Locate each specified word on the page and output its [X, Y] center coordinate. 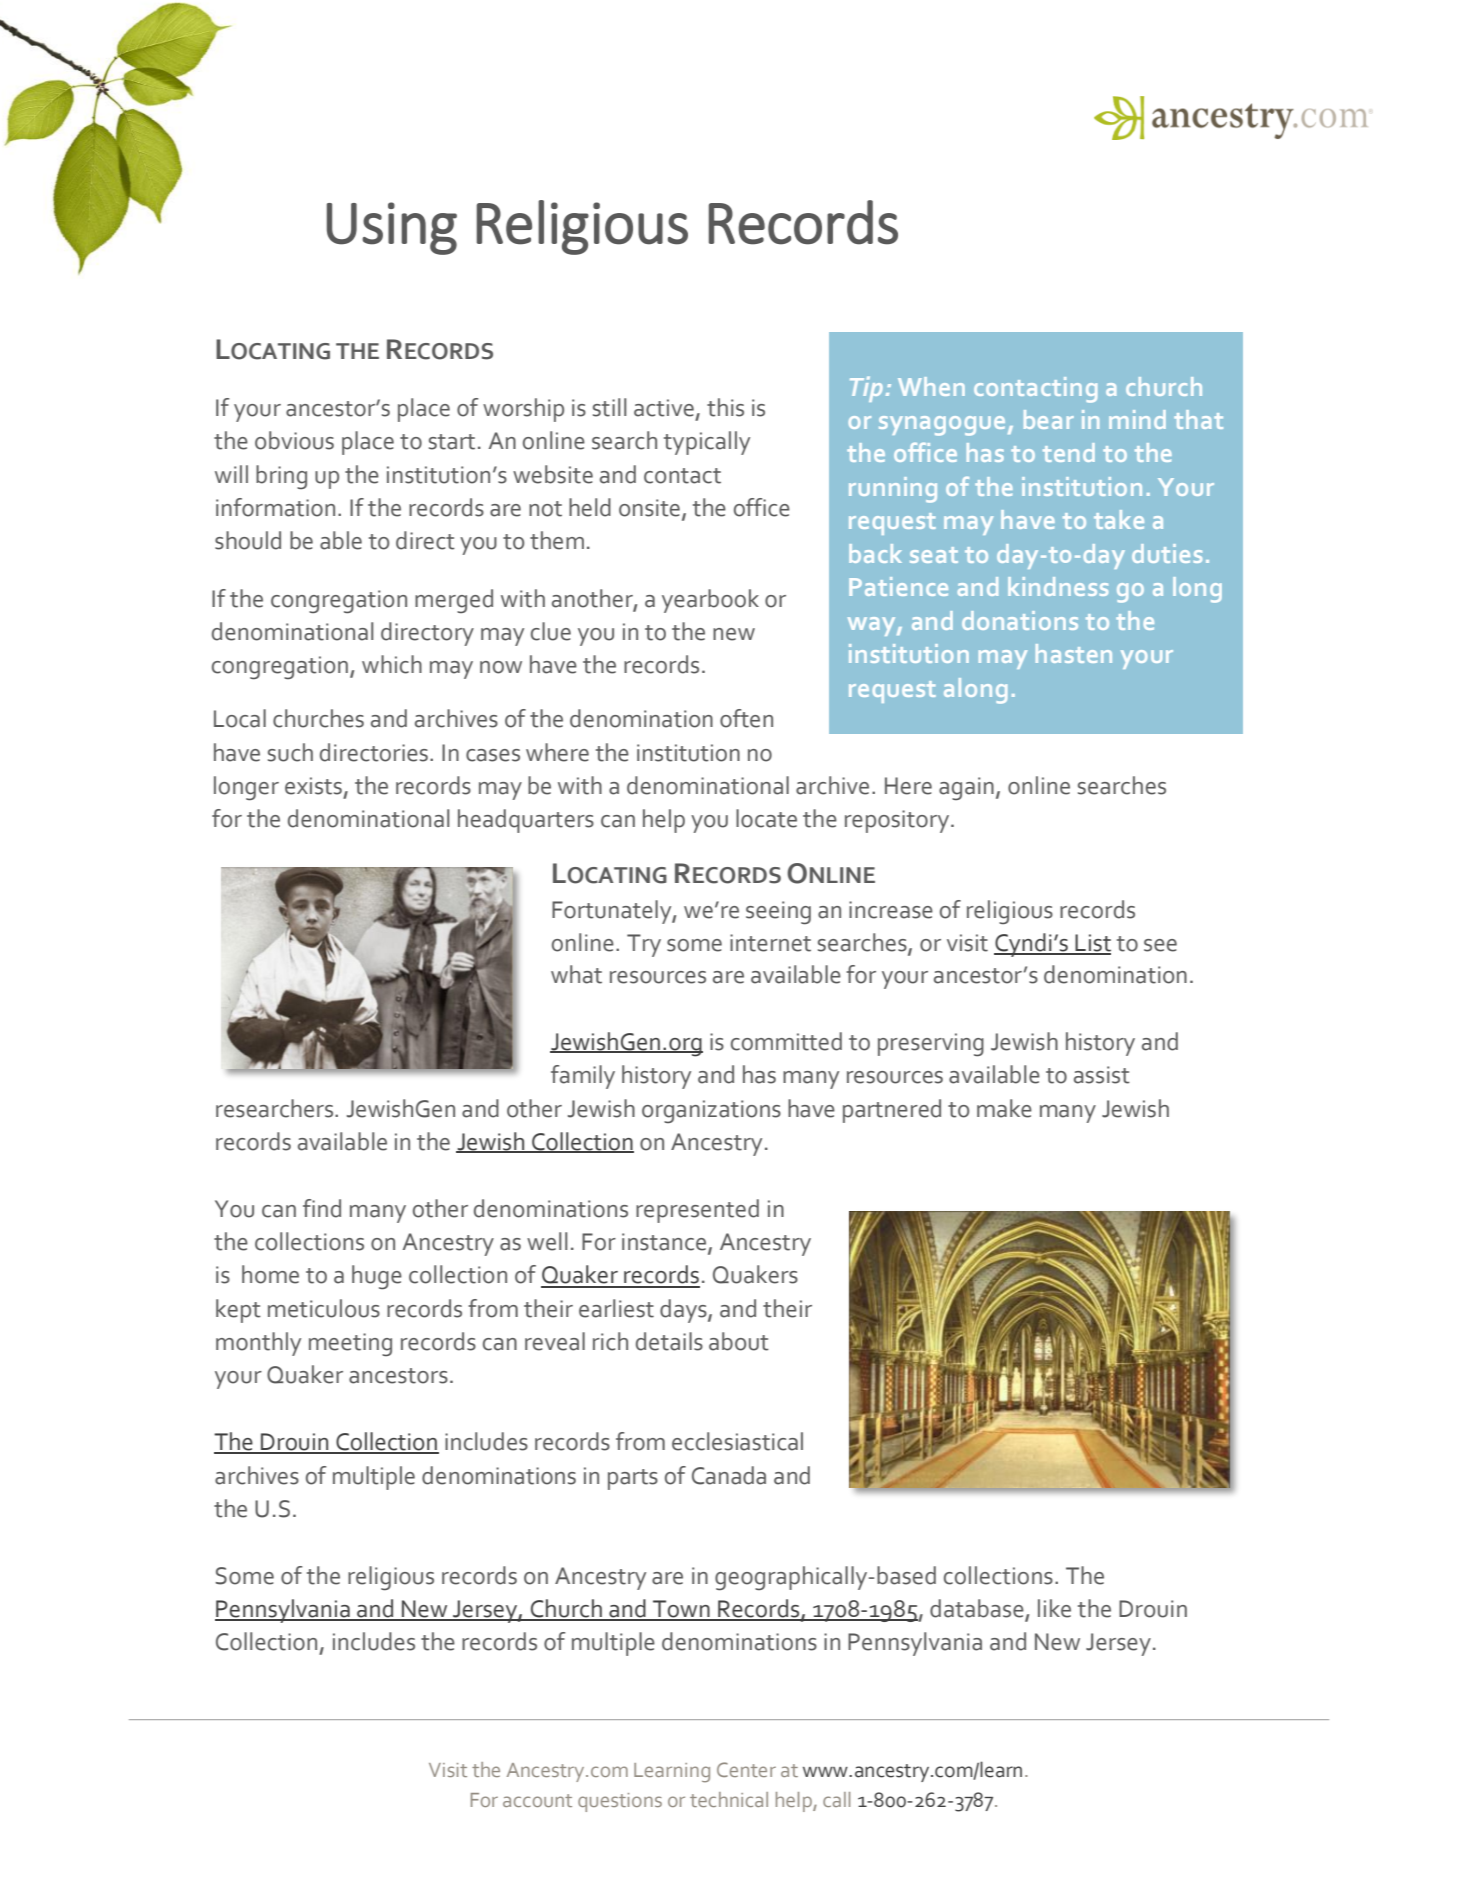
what [576, 974]
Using [392, 228]
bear [1049, 419]
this [725, 407]
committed [786, 1041]
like [1054, 1608]
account [537, 1800]
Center [746, 1769]
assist [1102, 1075]
